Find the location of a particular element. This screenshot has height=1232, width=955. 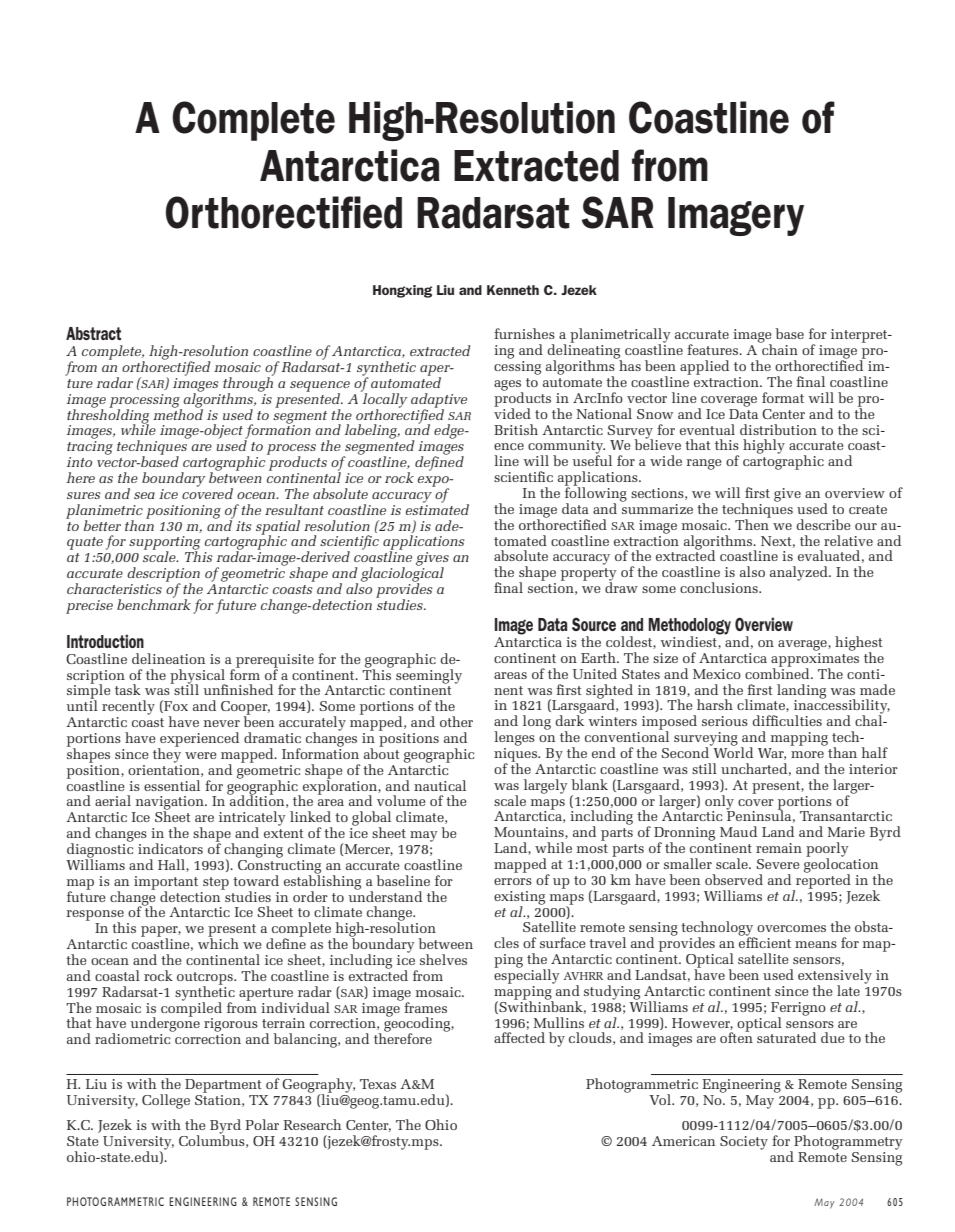

applied is located at coordinates (704, 367).
